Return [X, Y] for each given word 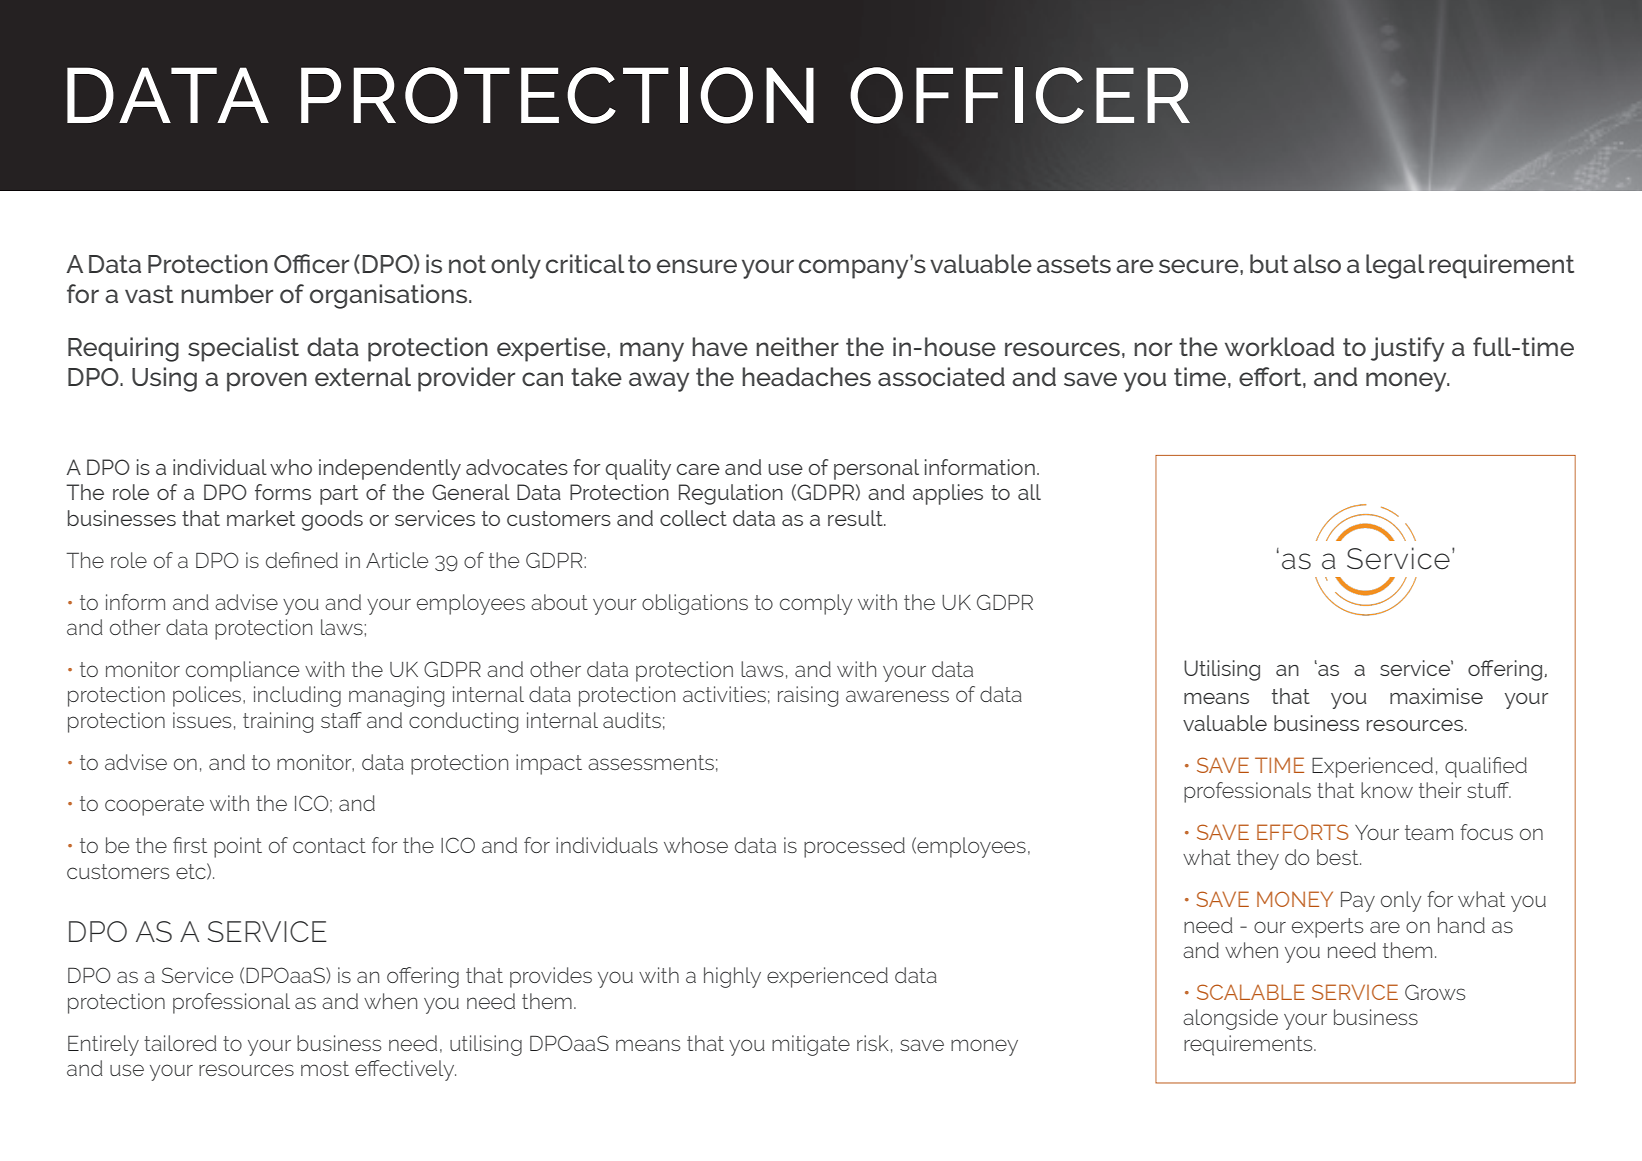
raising [808, 696]
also [1317, 263]
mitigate [811, 1045]
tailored [180, 1043]
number [227, 293]
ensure [697, 266]
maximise [1436, 696]
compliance [242, 671]
